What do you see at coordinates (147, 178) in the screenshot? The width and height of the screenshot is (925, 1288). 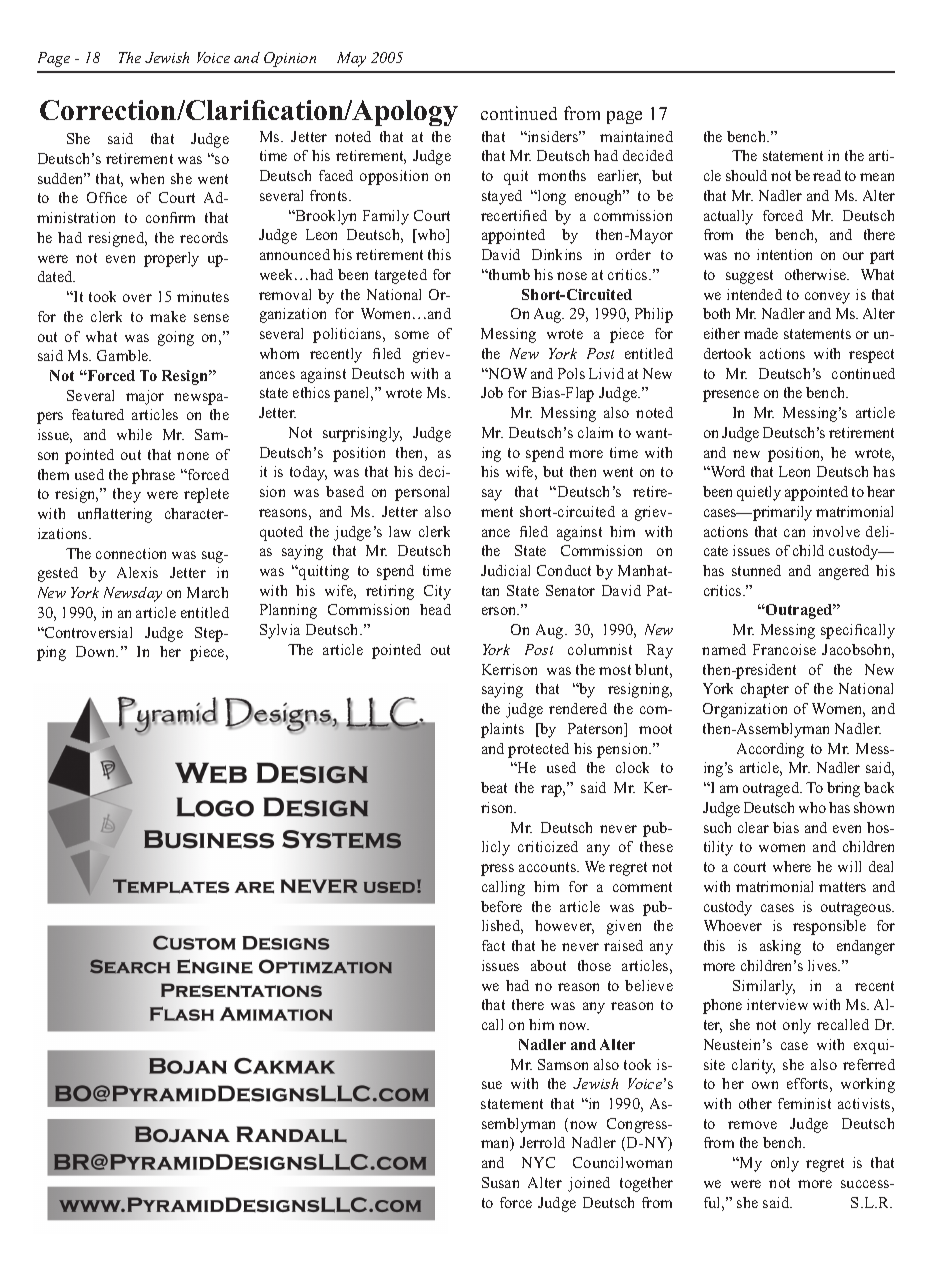 I see `when` at bounding box center [147, 178].
